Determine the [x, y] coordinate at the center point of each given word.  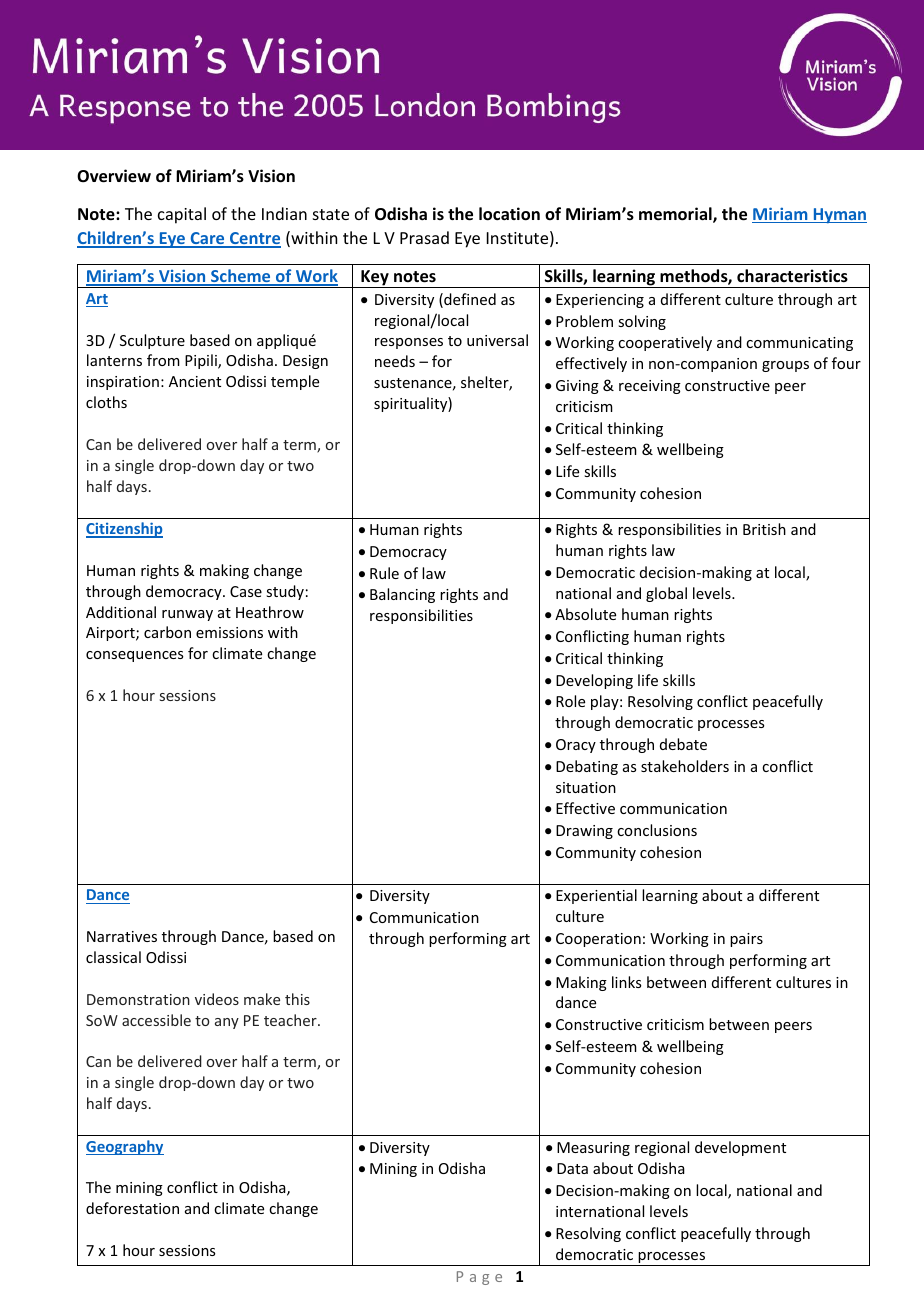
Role [570, 701]
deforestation [132, 1208]
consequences [134, 656]
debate [683, 744]
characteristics [792, 276]
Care [207, 239]
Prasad [424, 237]
